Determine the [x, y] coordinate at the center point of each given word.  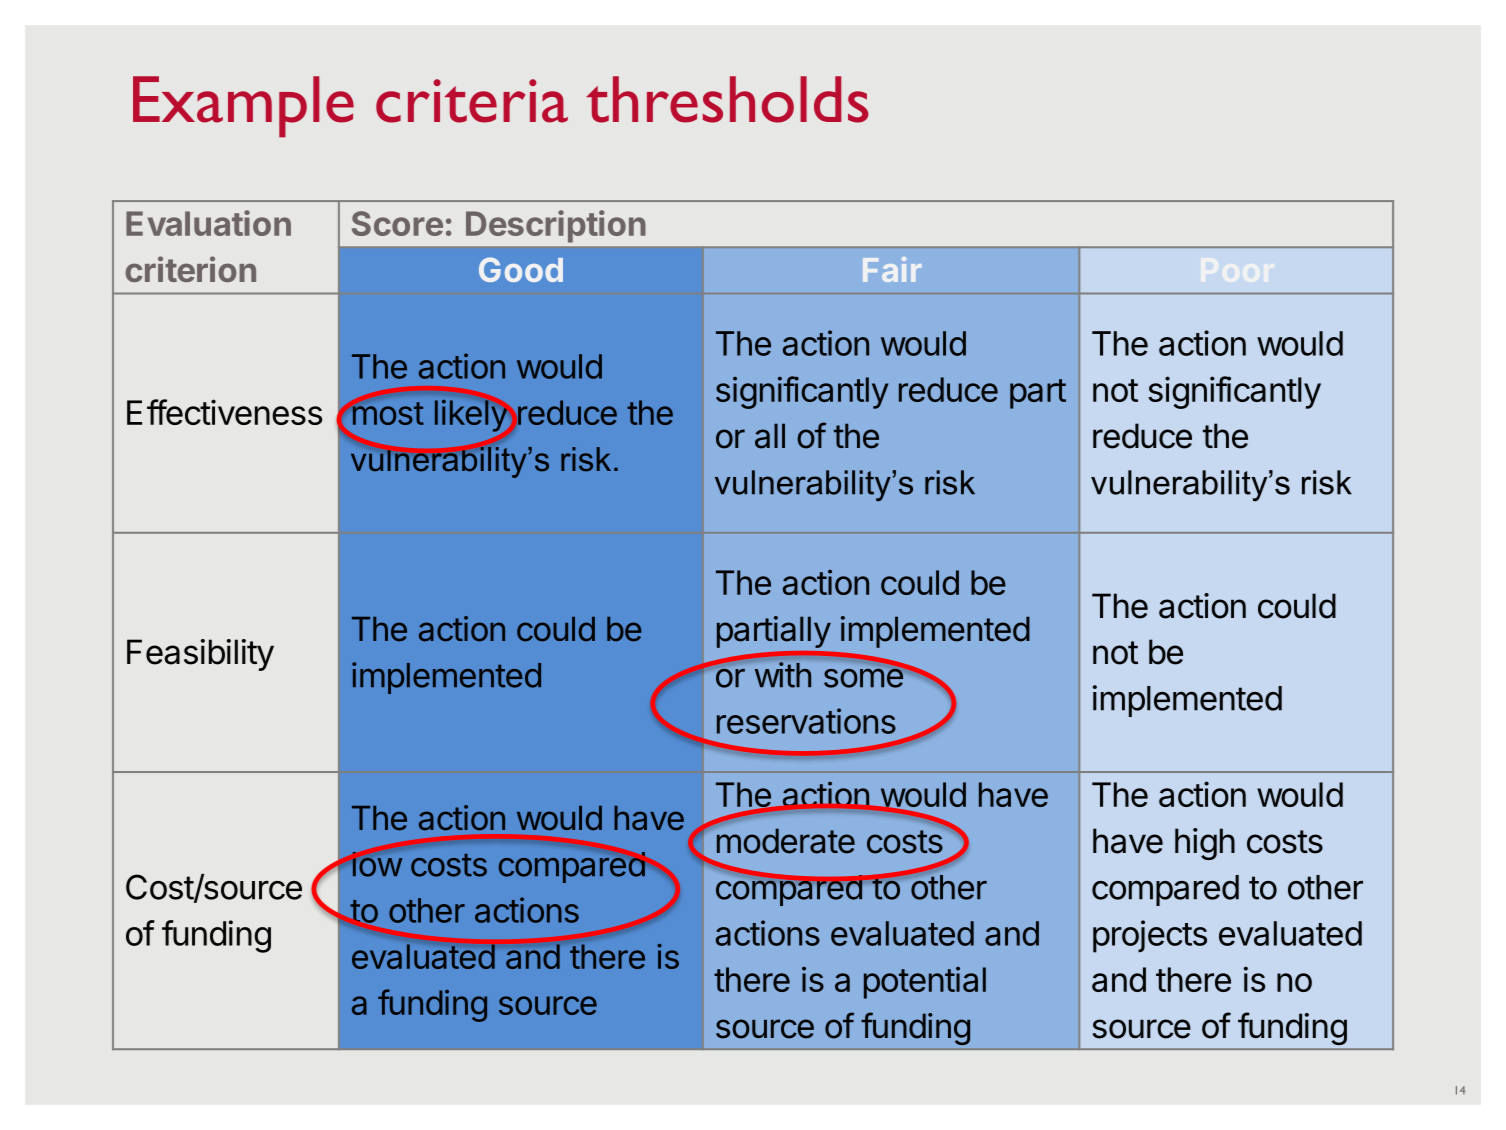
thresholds [728, 99]
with [783, 675]
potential [925, 983]
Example [243, 107]
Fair [892, 269]
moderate [786, 841]
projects [1150, 936]
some [864, 677]
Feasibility [200, 655]
